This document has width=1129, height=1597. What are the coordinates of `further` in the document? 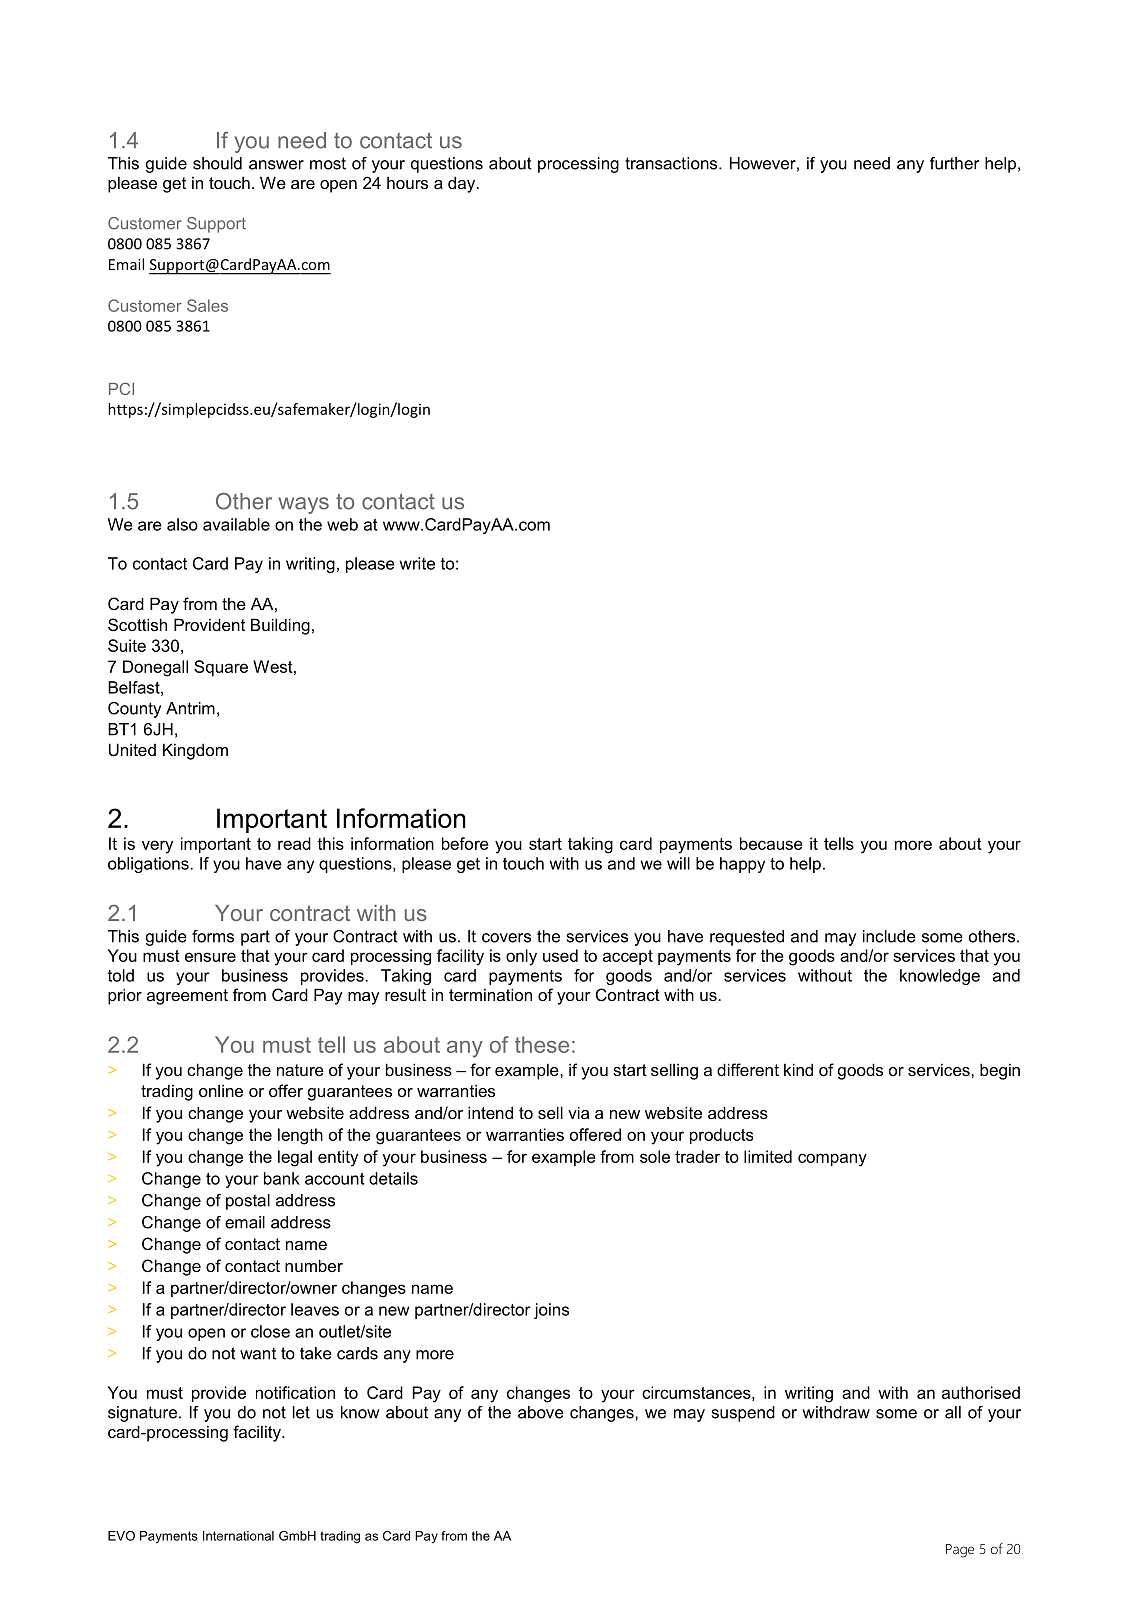 It's located at (954, 163).
